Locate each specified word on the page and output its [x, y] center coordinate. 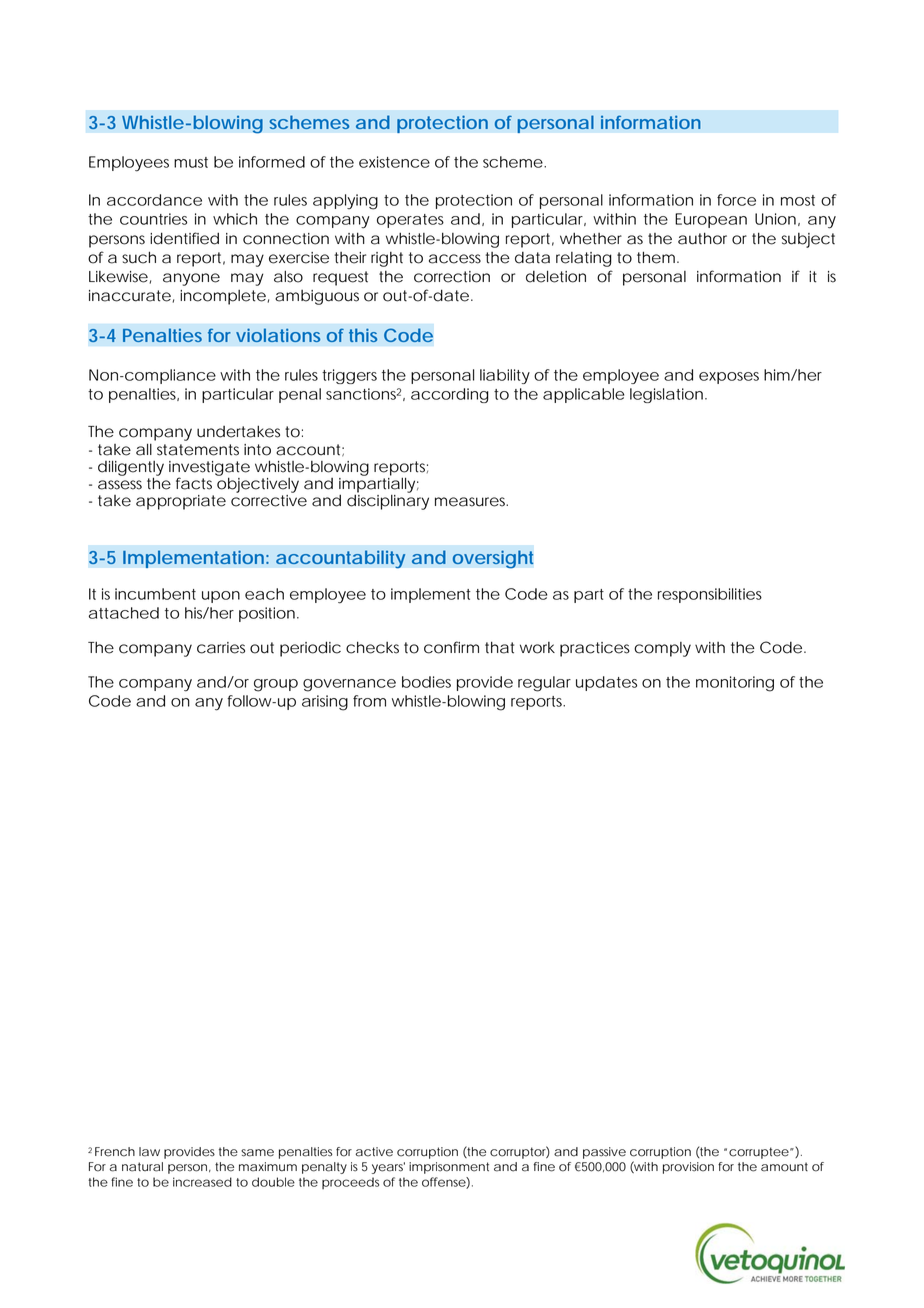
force [736, 200]
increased [202, 1182]
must [191, 162]
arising [325, 703]
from [369, 701]
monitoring [735, 684]
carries [221, 648]
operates [410, 221]
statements [198, 450]
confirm [451, 647]
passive [604, 1153]
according [450, 395]
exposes [729, 378]
